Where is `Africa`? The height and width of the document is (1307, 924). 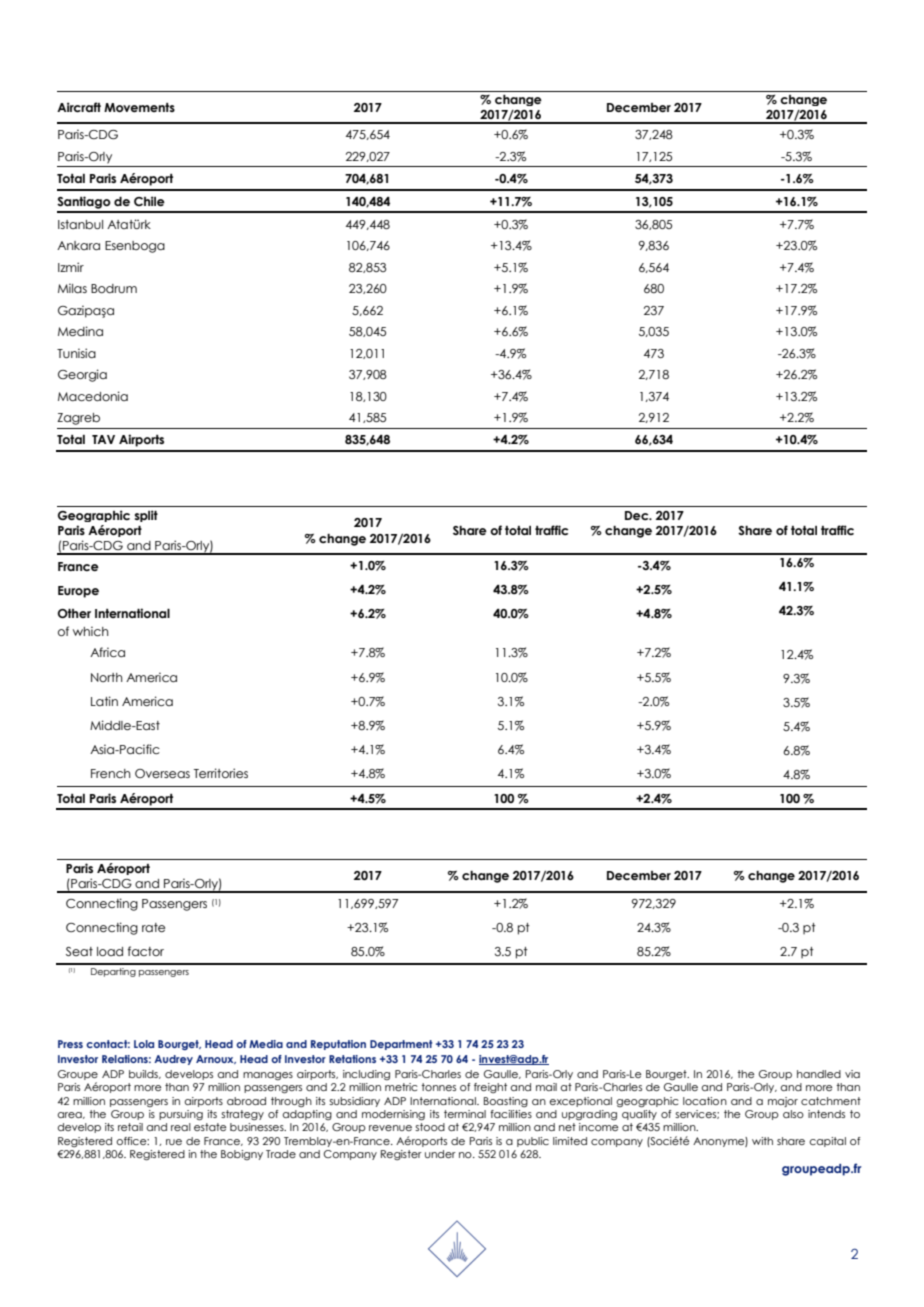 Africa is located at coordinates (107, 652).
